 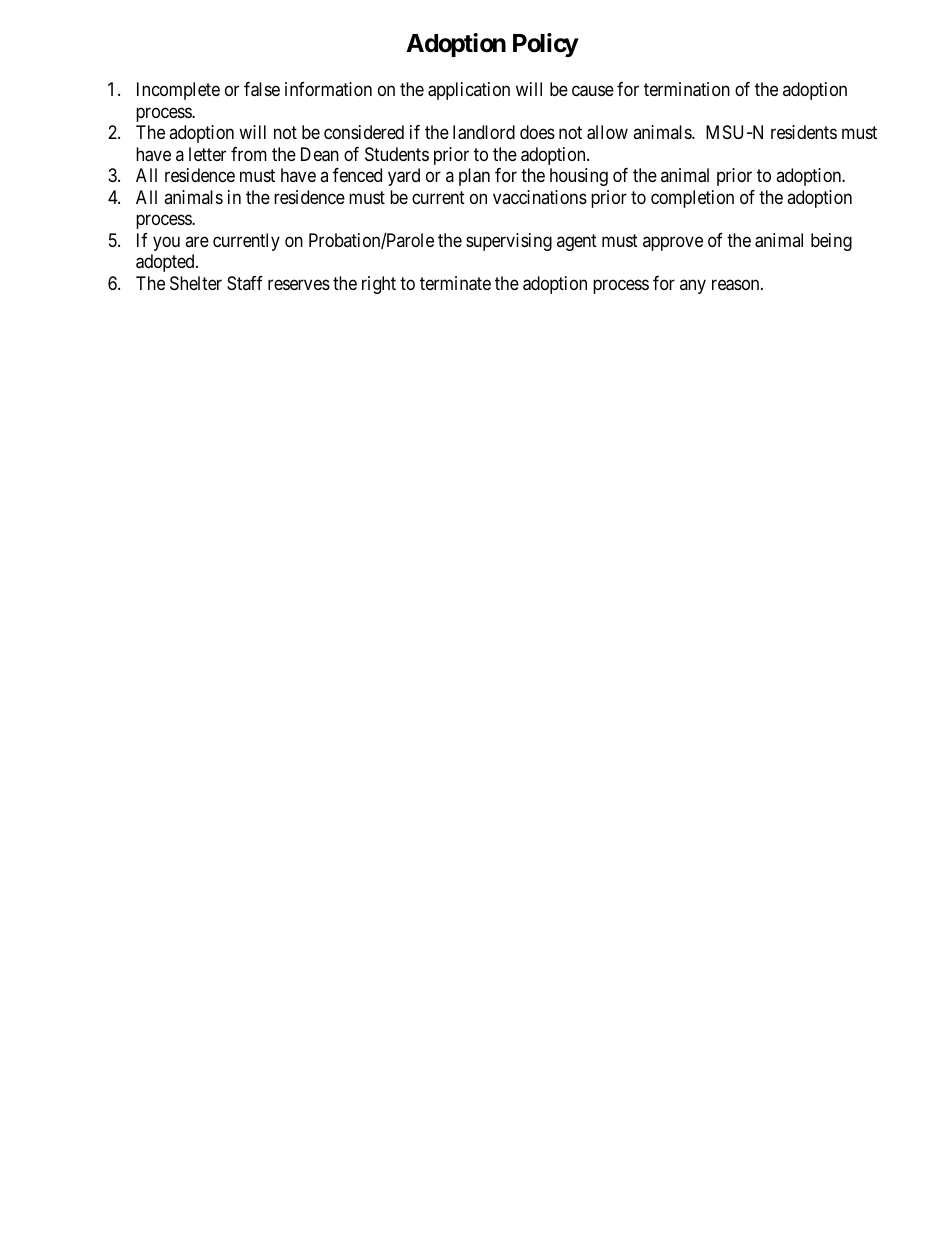 What do you see at coordinates (687, 89) in the document?
I see `termination` at bounding box center [687, 89].
